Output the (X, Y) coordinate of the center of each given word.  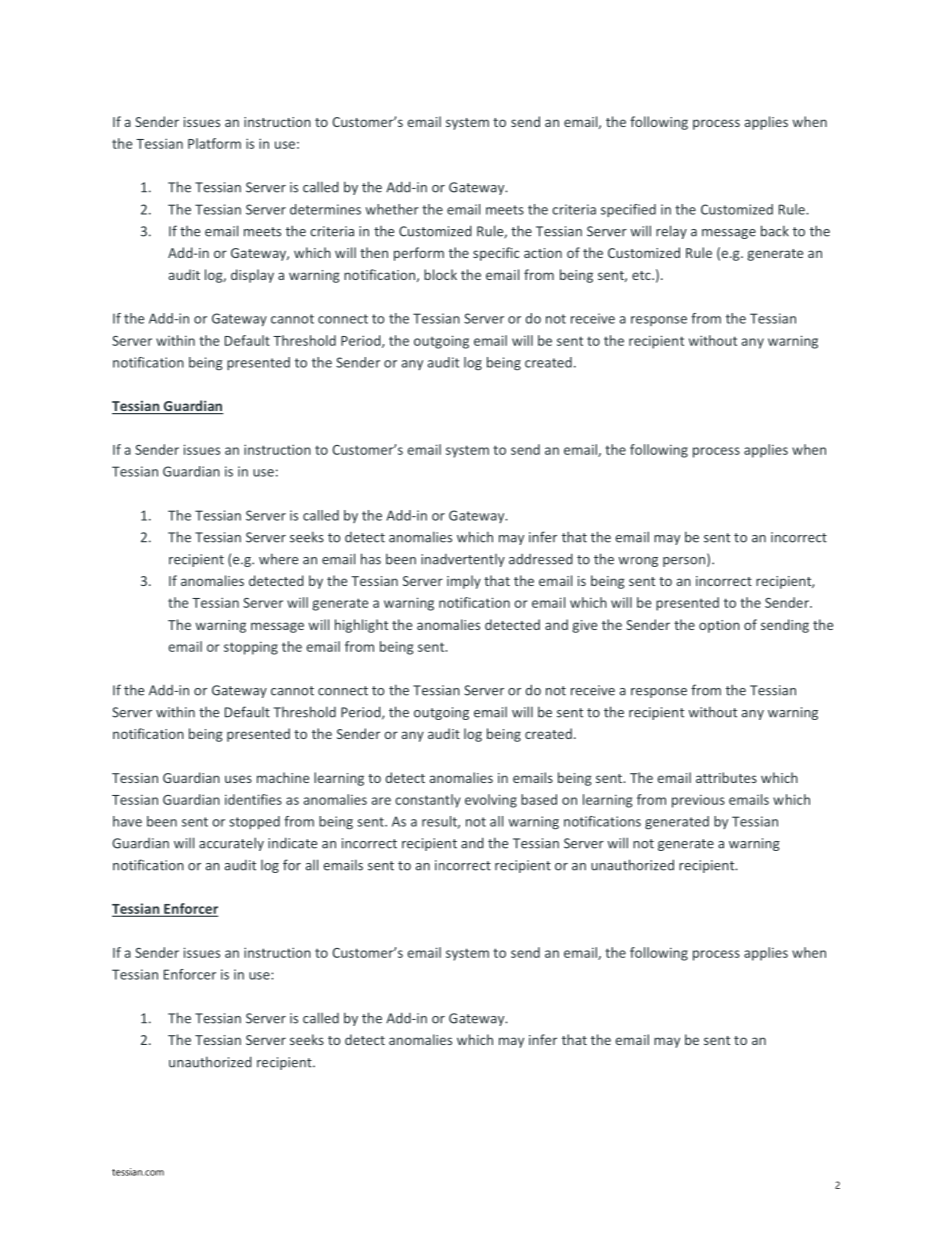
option (719, 626)
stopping (251, 648)
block (440, 274)
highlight (361, 626)
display (252, 276)
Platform (214, 143)
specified (628, 210)
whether (392, 209)
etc (642, 275)
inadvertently (463, 560)
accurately (231, 844)
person (684, 562)
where (278, 559)
